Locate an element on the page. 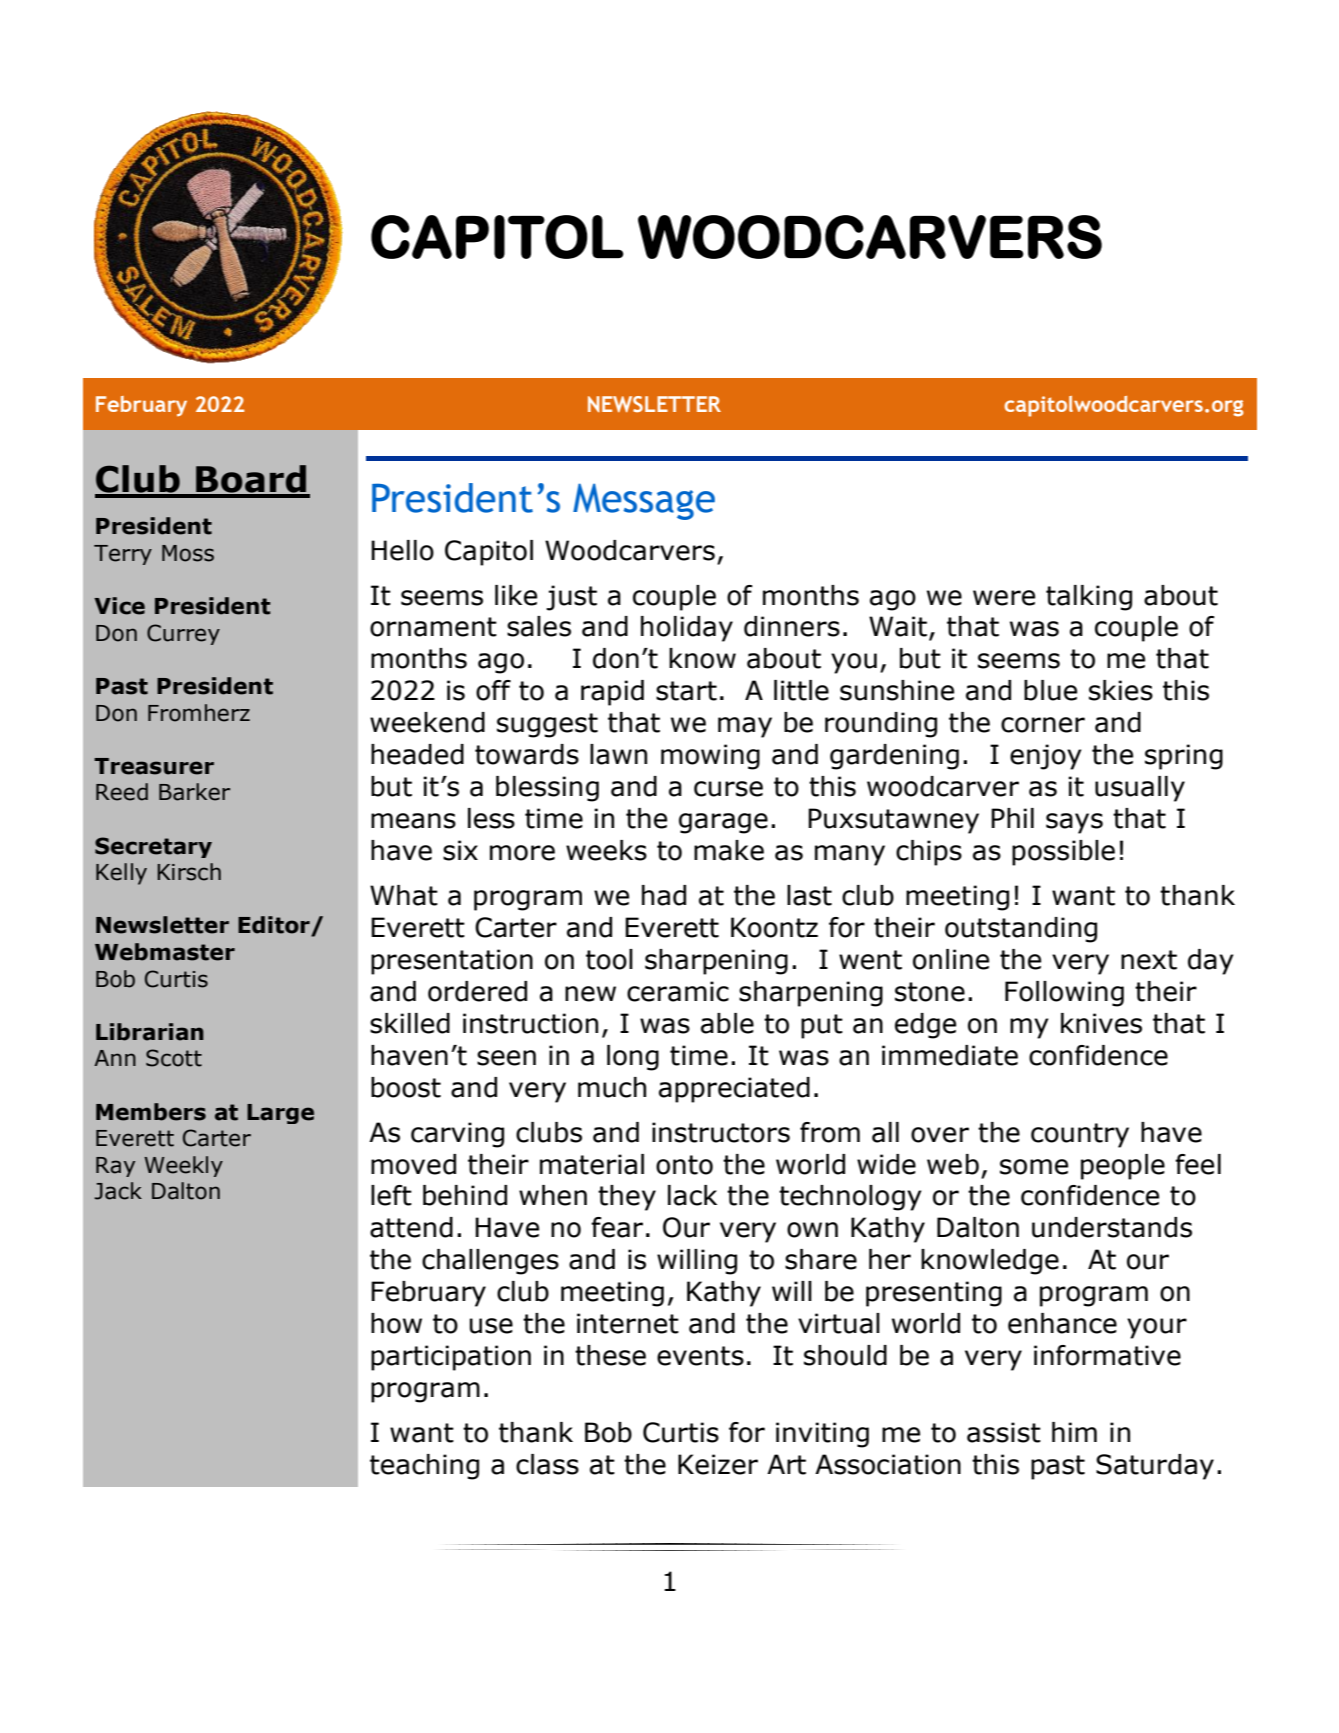 Image resolution: width=1339 pixels, height=1733 pixels. instructors is located at coordinates (721, 1132).
